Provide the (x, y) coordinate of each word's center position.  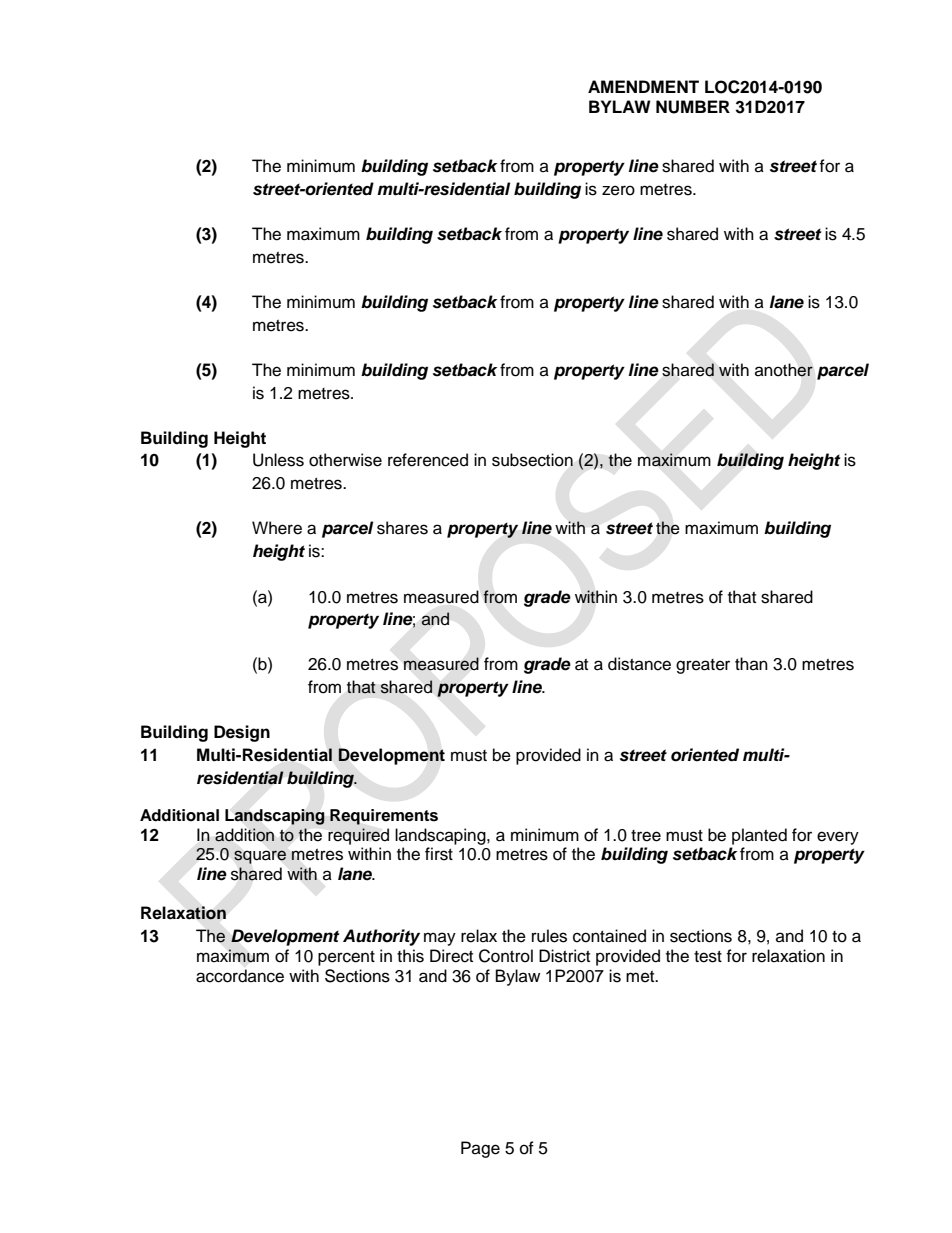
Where (277, 528)
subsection (532, 460)
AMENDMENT (643, 86)
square (260, 857)
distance (639, 664)
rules (549, 936)
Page (480, 1149)
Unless (278, 460)
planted (759, 836)
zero (618, 190)
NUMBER (693, 107)
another (784, 370)
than (751, 663)
